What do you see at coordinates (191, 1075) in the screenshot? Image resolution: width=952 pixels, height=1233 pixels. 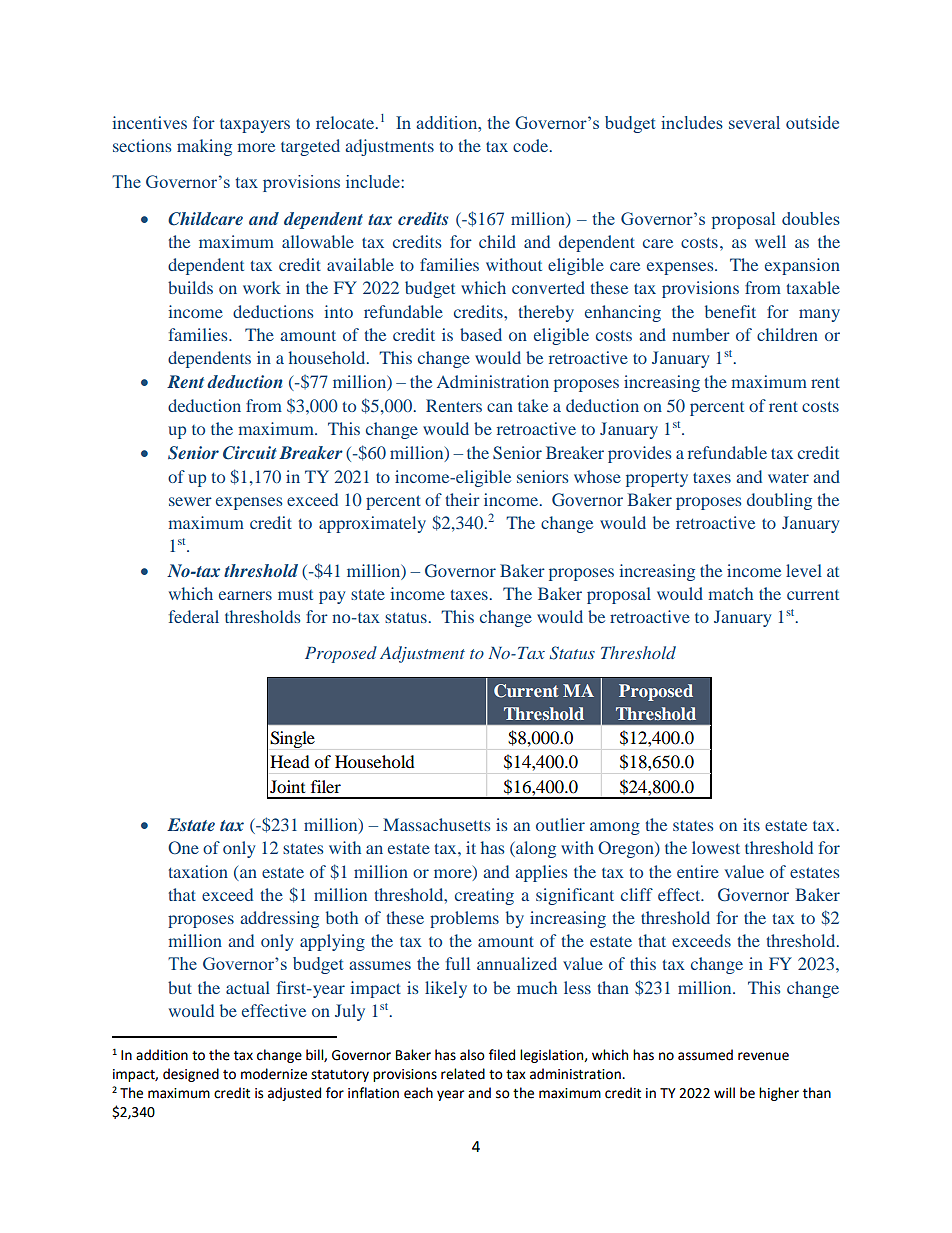 I see `designed` at bounding box center [191, 1075].
